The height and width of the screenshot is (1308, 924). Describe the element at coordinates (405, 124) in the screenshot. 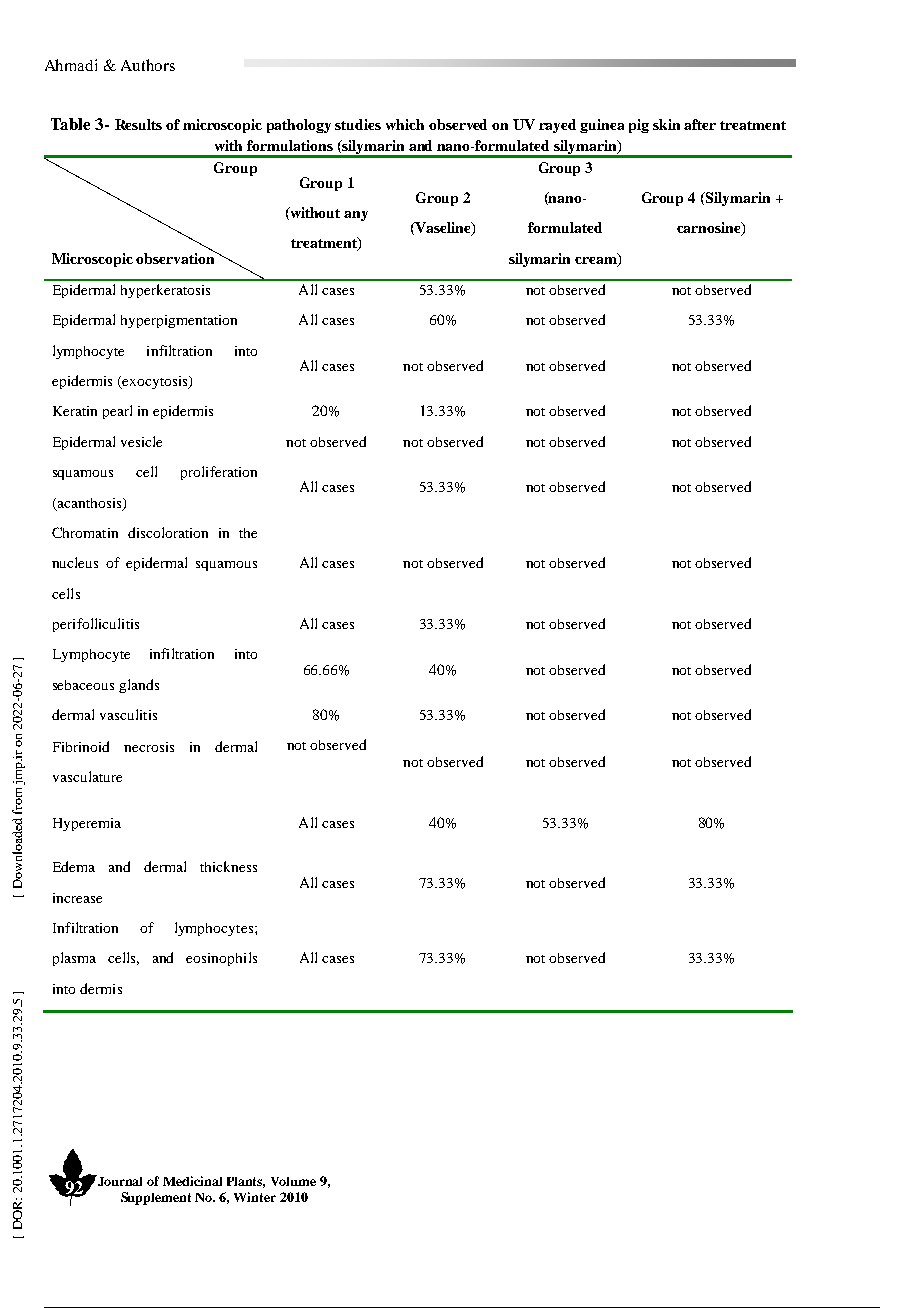

I see `which` at that location.
